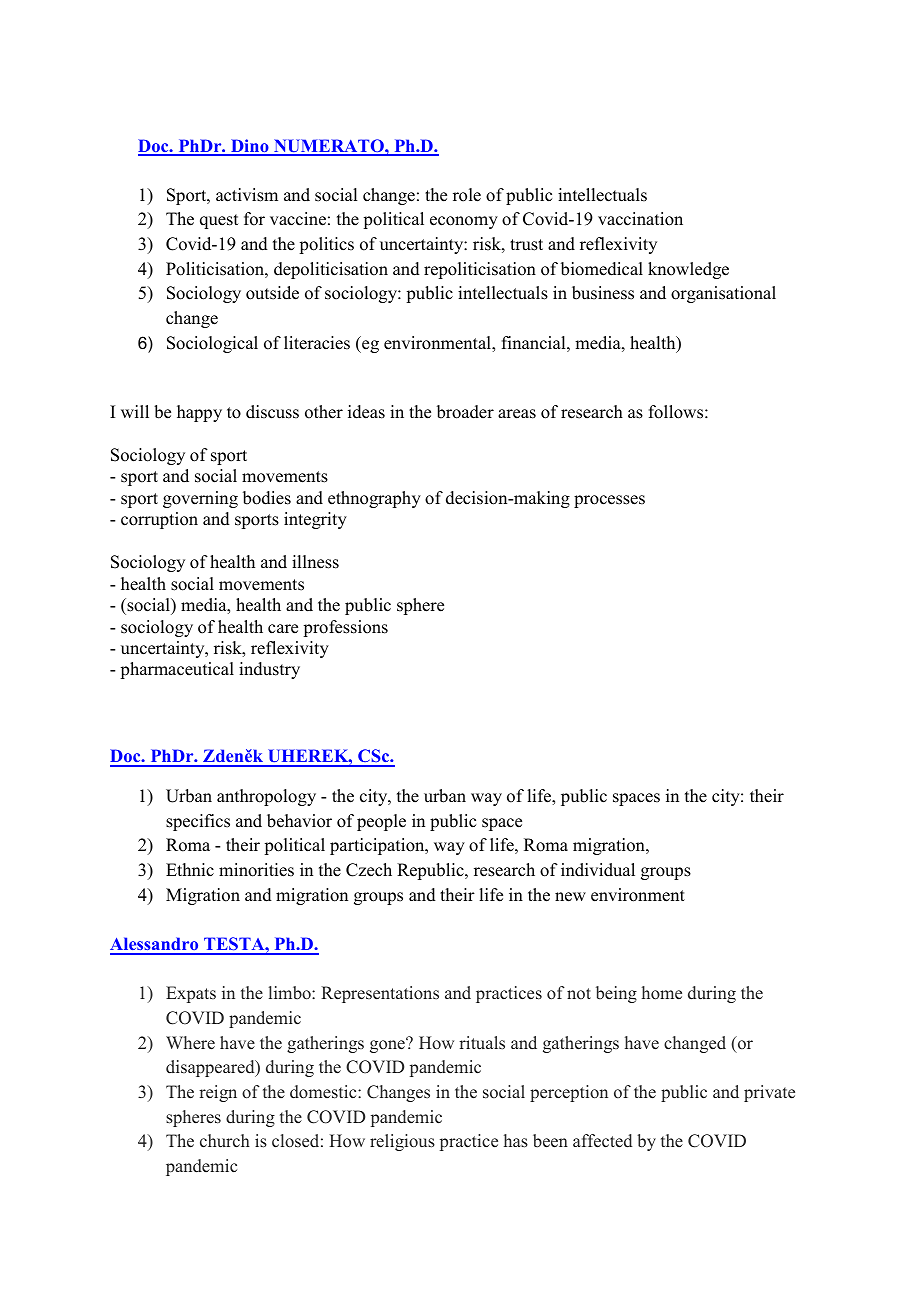  I want to click on pharmaceutical, so click(177, 670).
